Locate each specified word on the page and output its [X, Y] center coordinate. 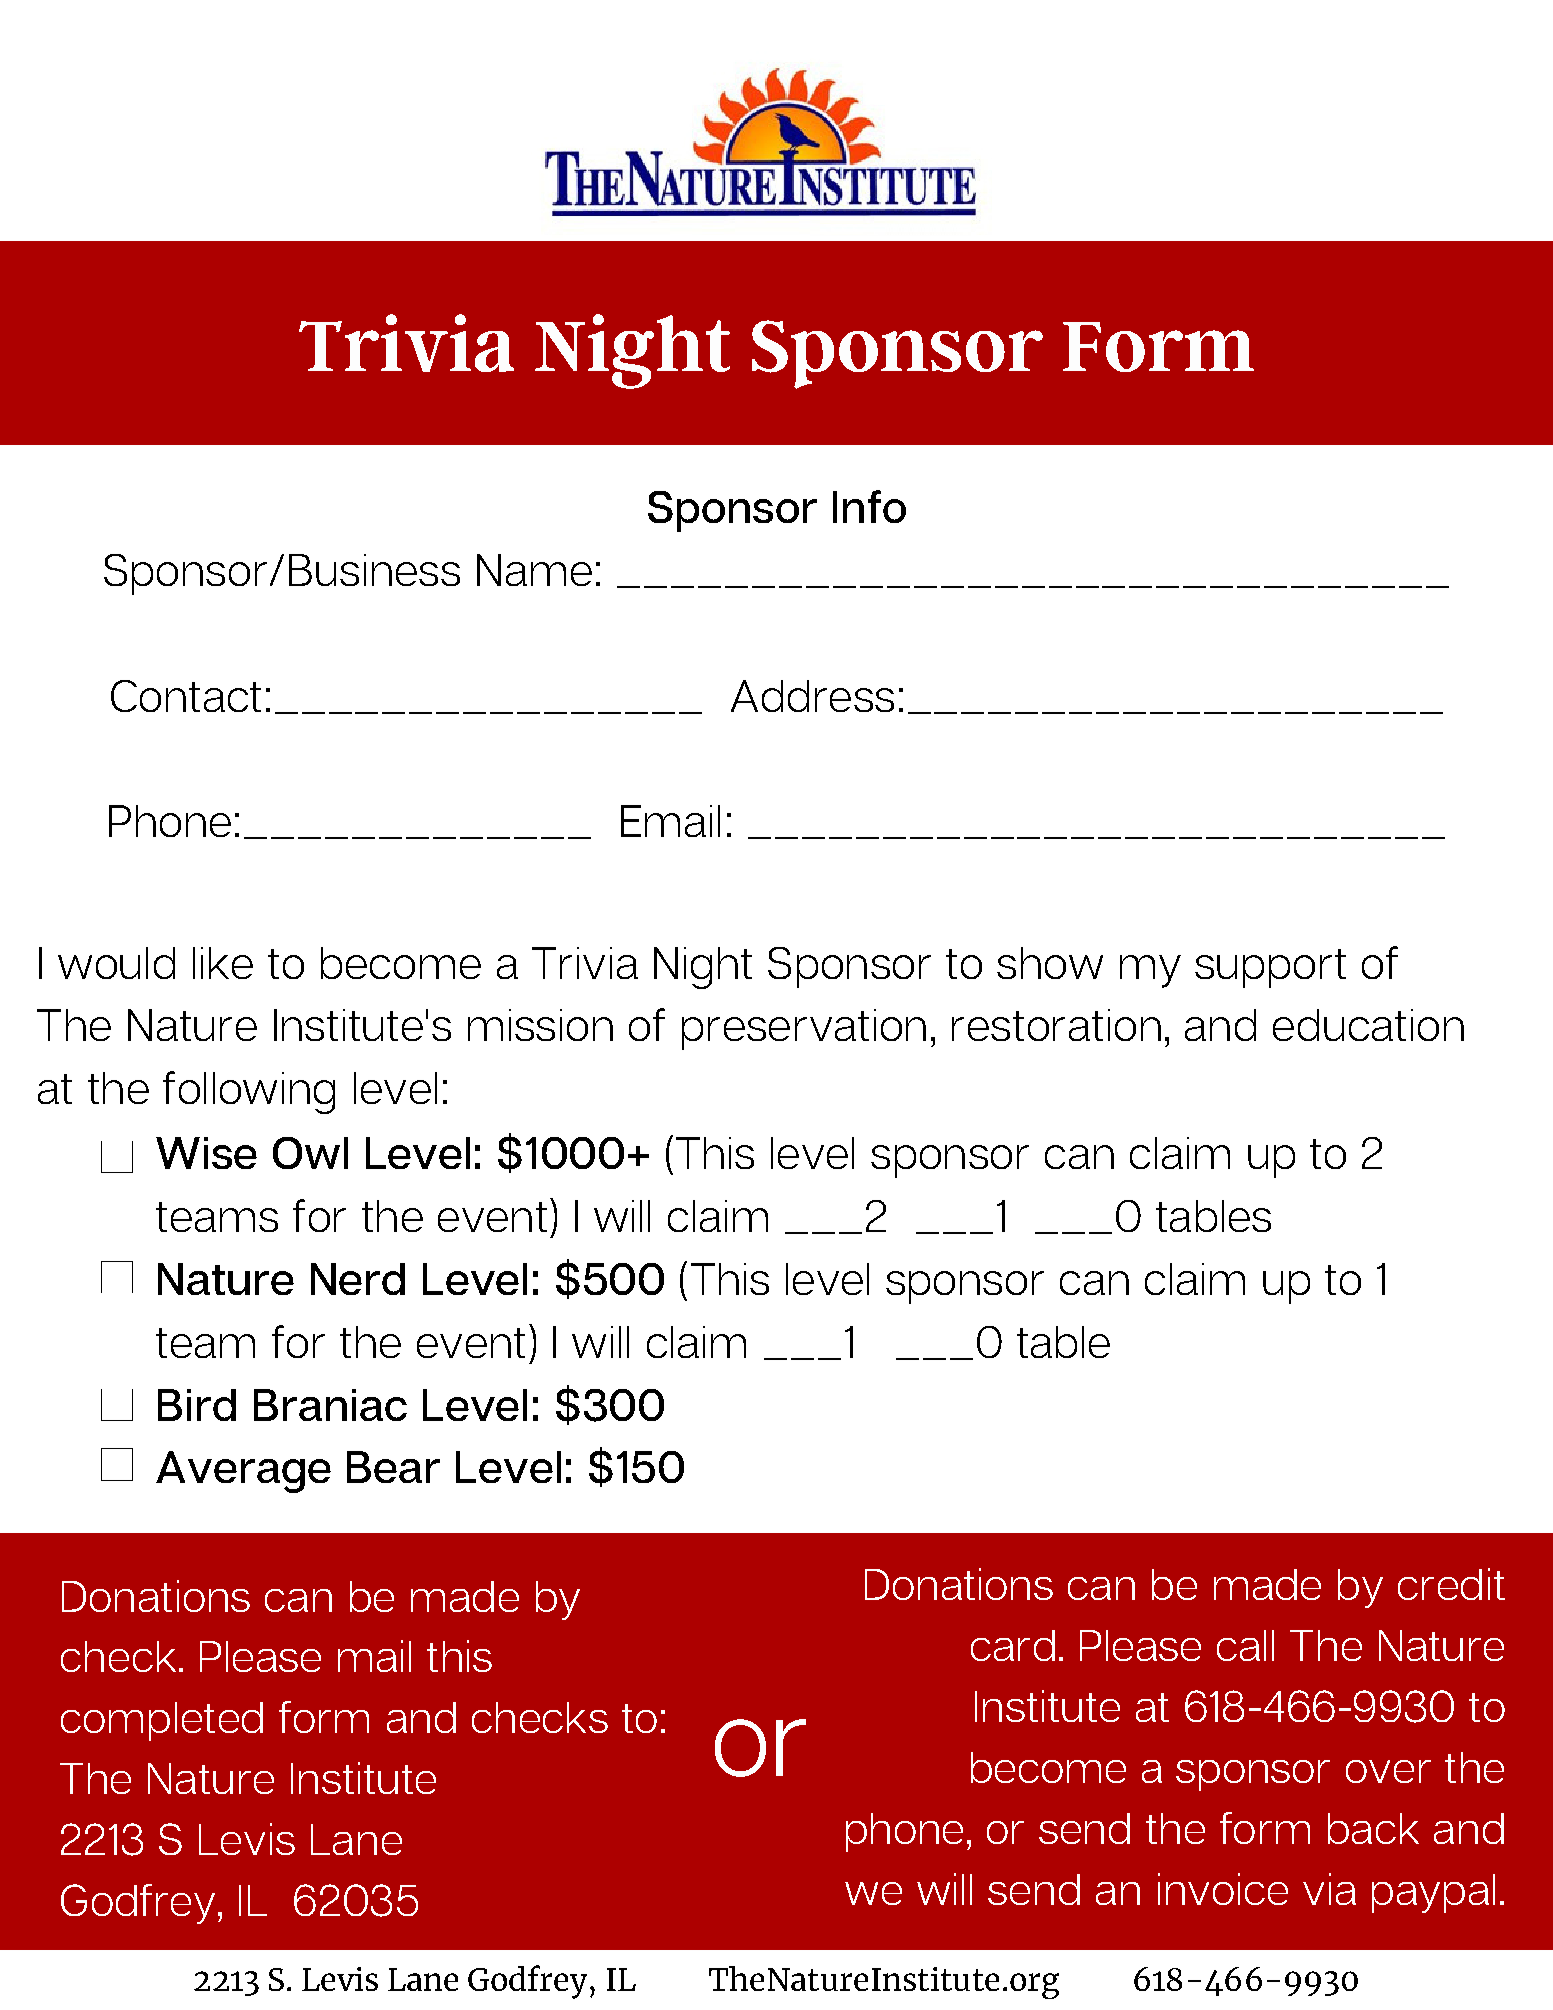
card [1013, 1645]
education [1368, 1025]
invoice [1223, 1889]
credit [1451, 1584]
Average [243, 1472]
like [223, 963]
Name [534, 570]
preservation [804, 1029]
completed [162, 1721]
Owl [310, 1153]
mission [540, 1025]
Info [869, 506]
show [1050, 963]
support [1270, 968]
